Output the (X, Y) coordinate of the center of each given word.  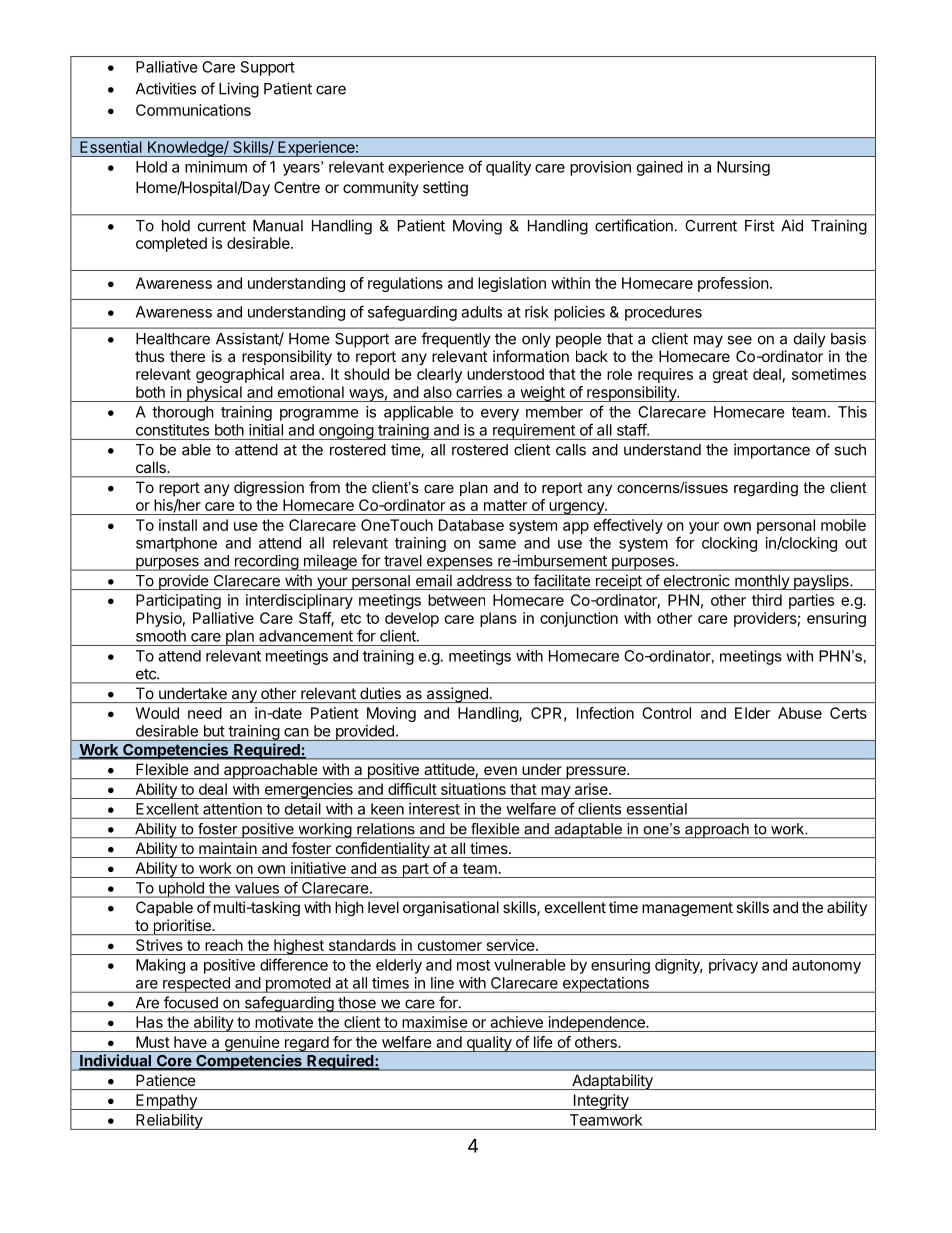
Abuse (800, 713)
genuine (251, 1044)
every (500, 415)
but (214, 731)
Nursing (743, 168)
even (500, 770)
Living (239, 90)
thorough (183, 413)
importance (772, 451)
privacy (733, 966)
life (543, 1042)
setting (445, 189)
